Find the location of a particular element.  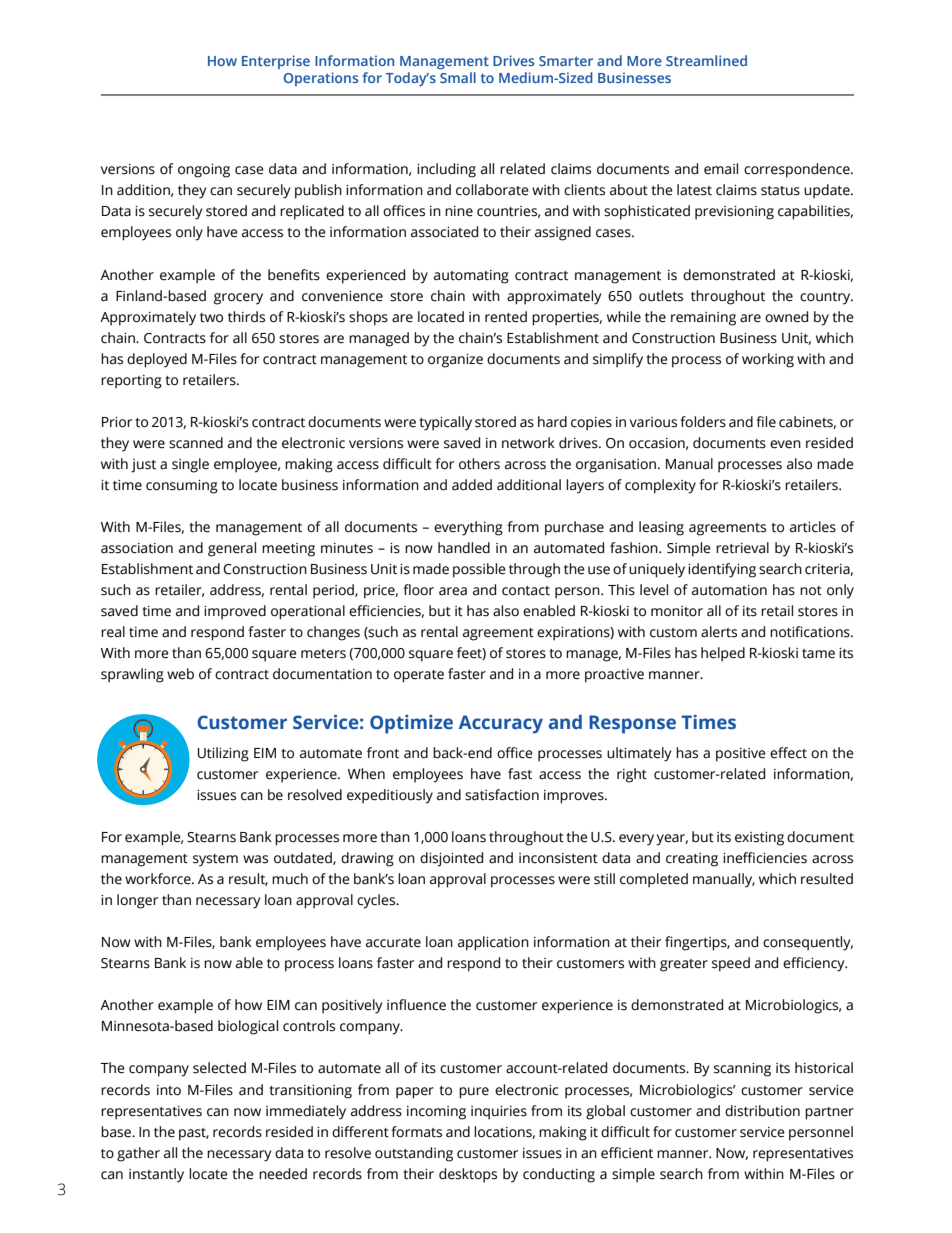

Streamlined is located at coordinates (706, 60).
